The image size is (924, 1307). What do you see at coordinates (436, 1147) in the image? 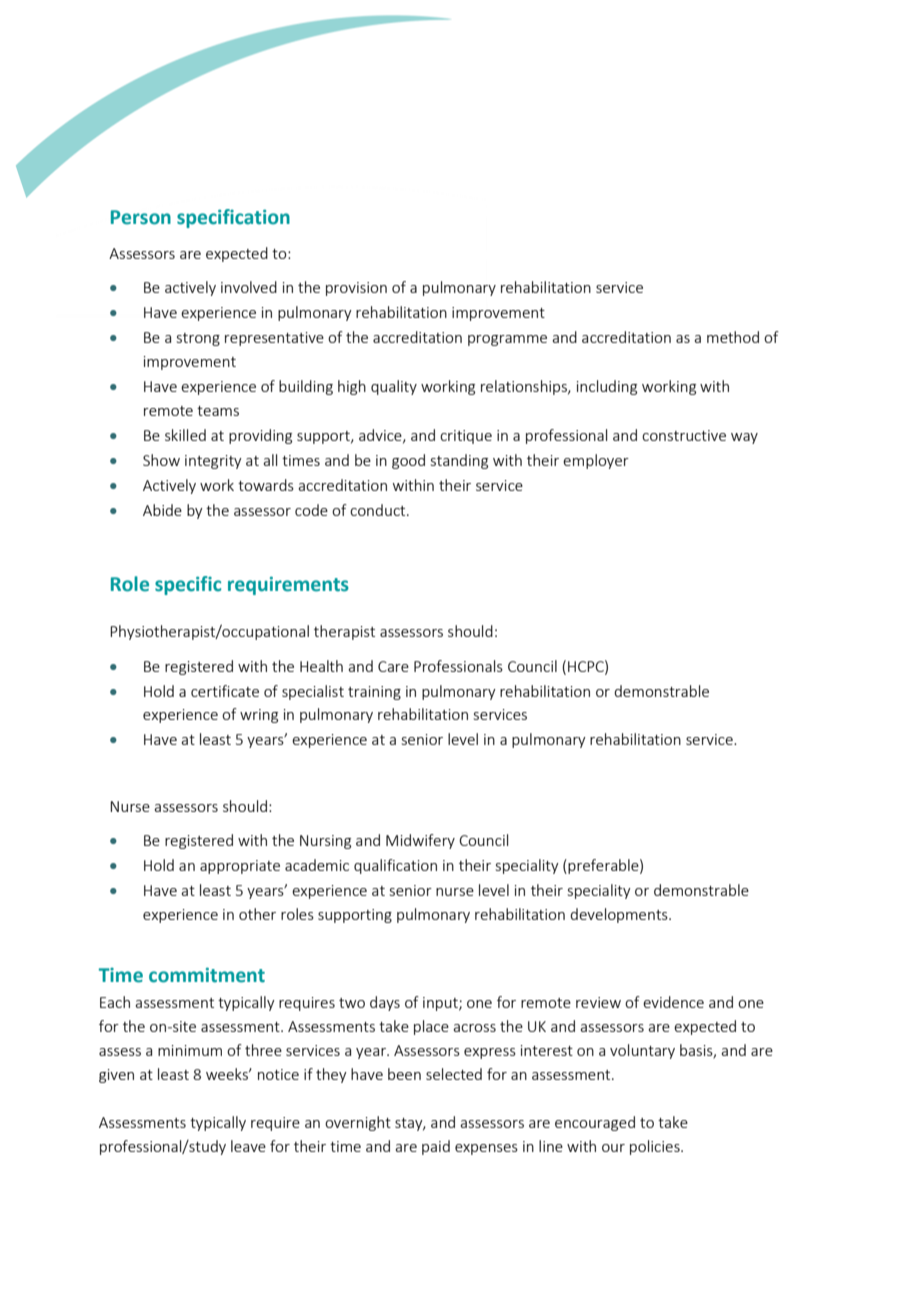
I see `paid` at bounding box center [436, 1147].
